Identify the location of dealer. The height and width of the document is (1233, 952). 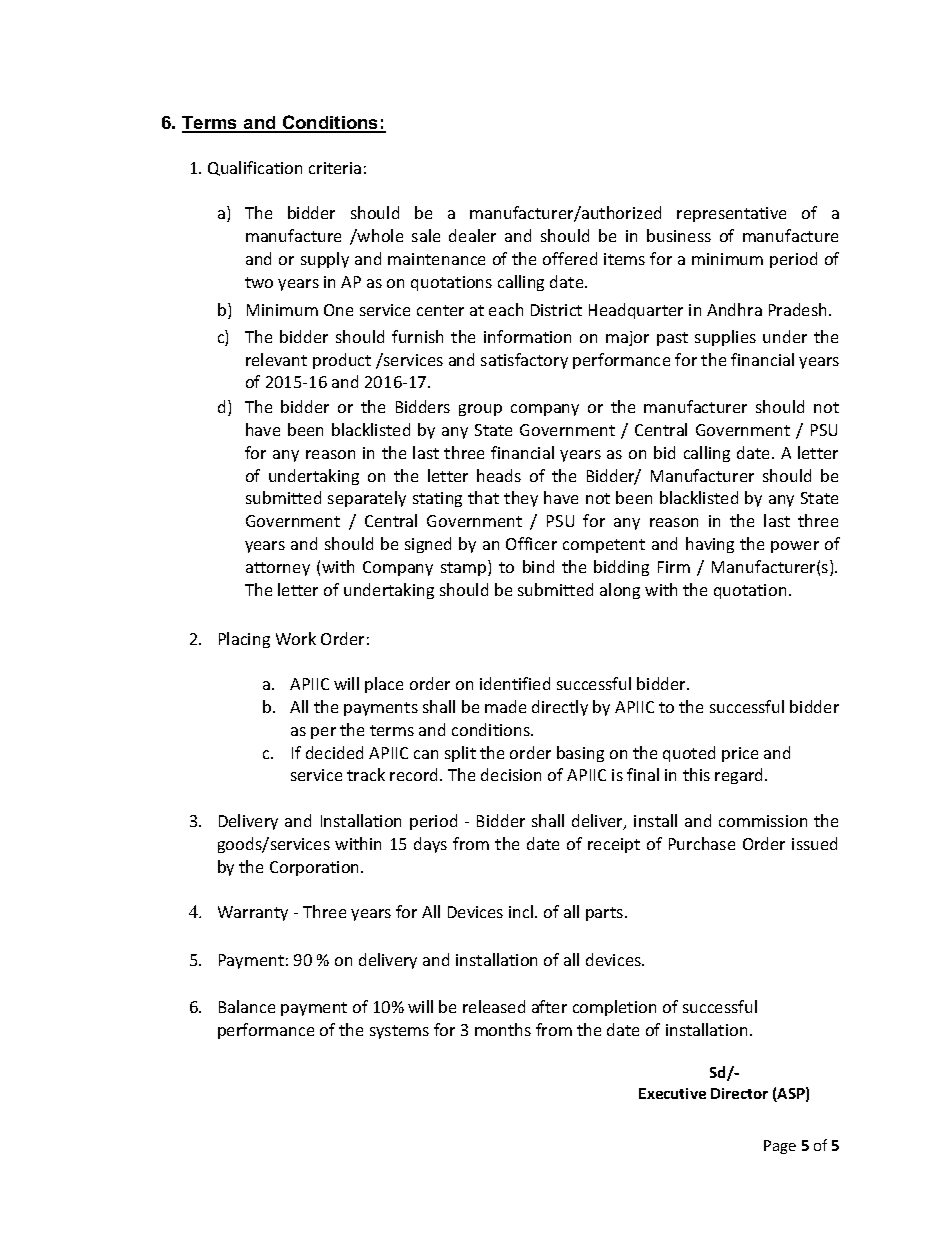
(472, 235).
